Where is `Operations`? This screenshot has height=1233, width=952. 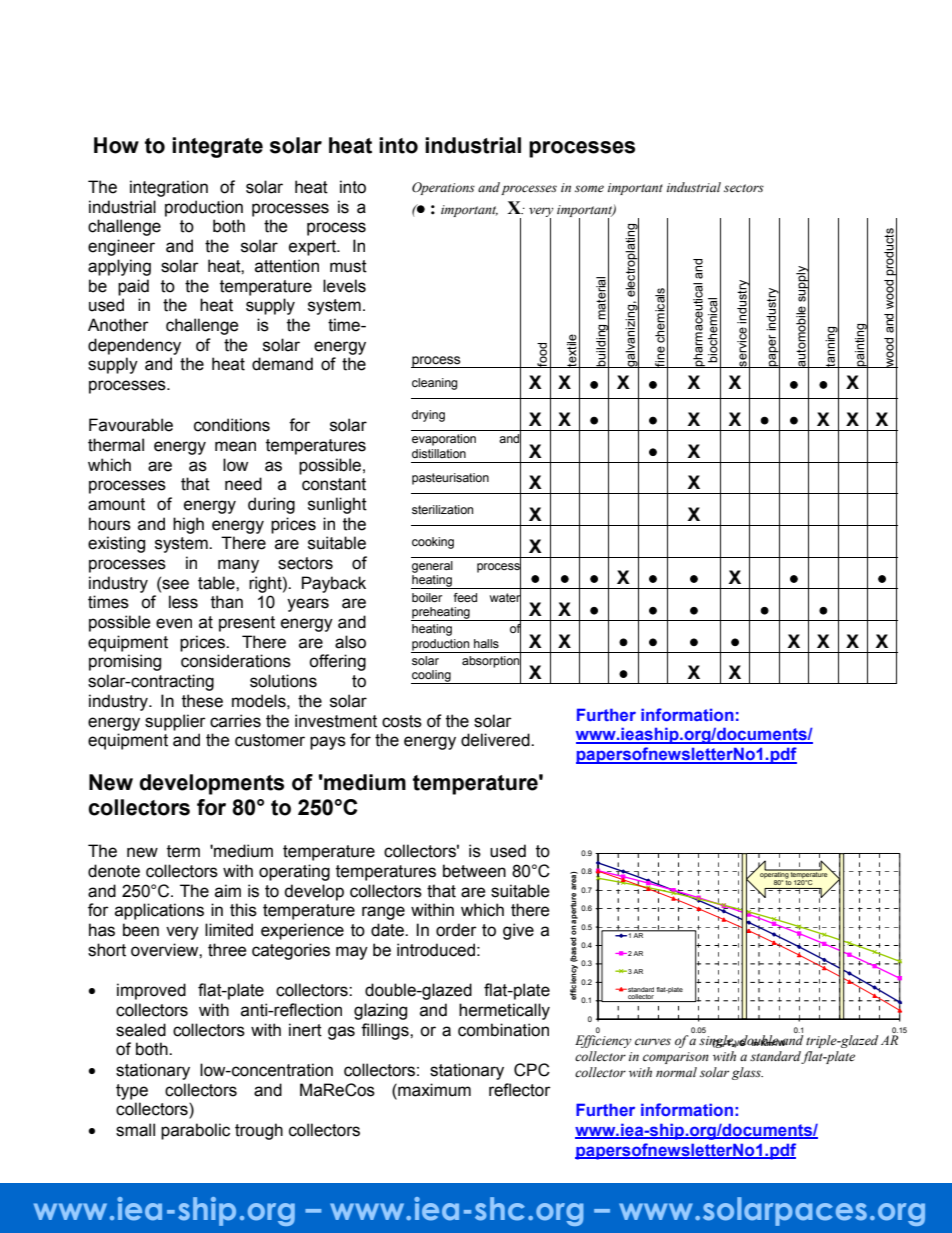
Operations is located at coordinates (443, 188).
